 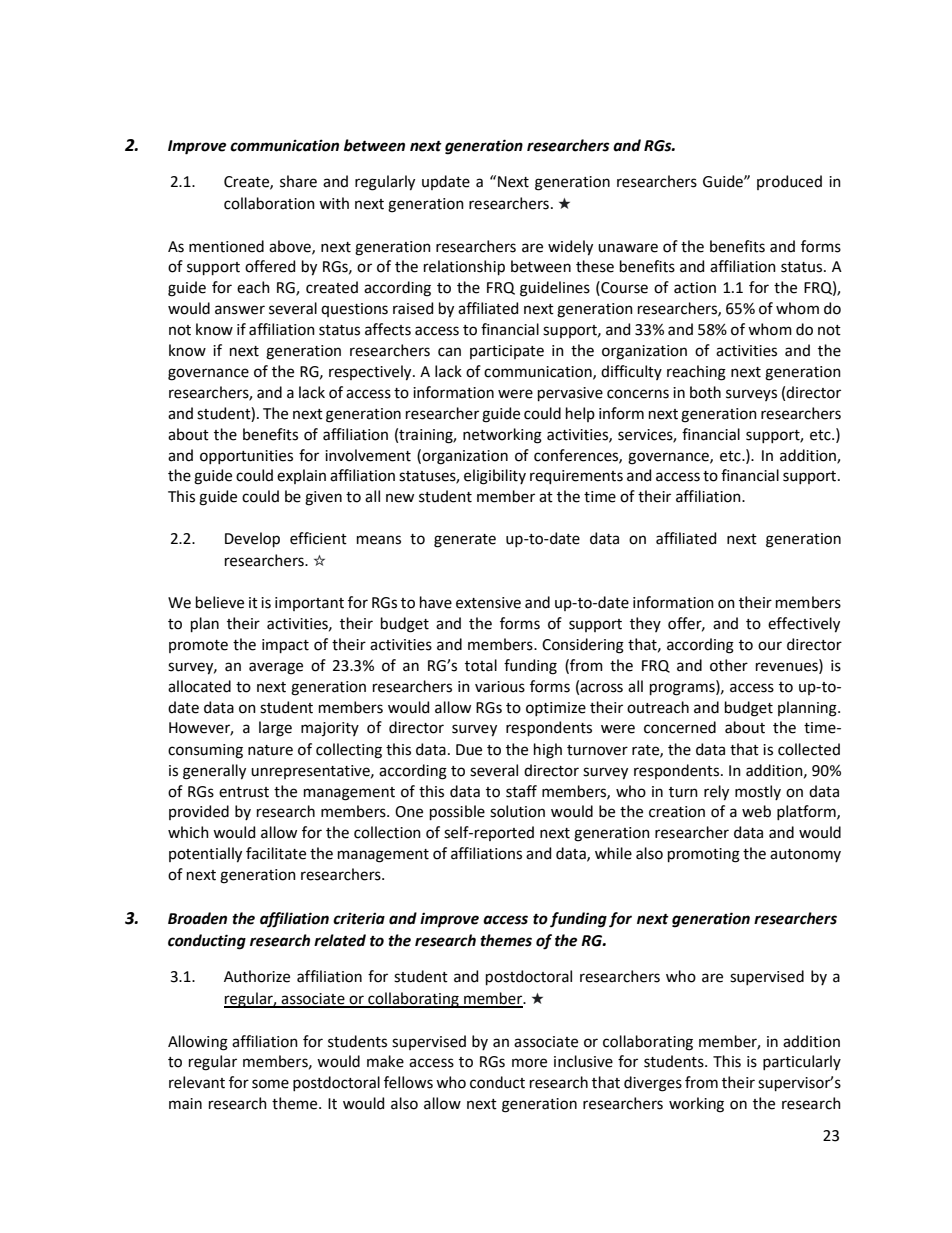 What do you see at coordinates (464, 267) in the document?
I see `relationship` at bounding box center [464, 267].
